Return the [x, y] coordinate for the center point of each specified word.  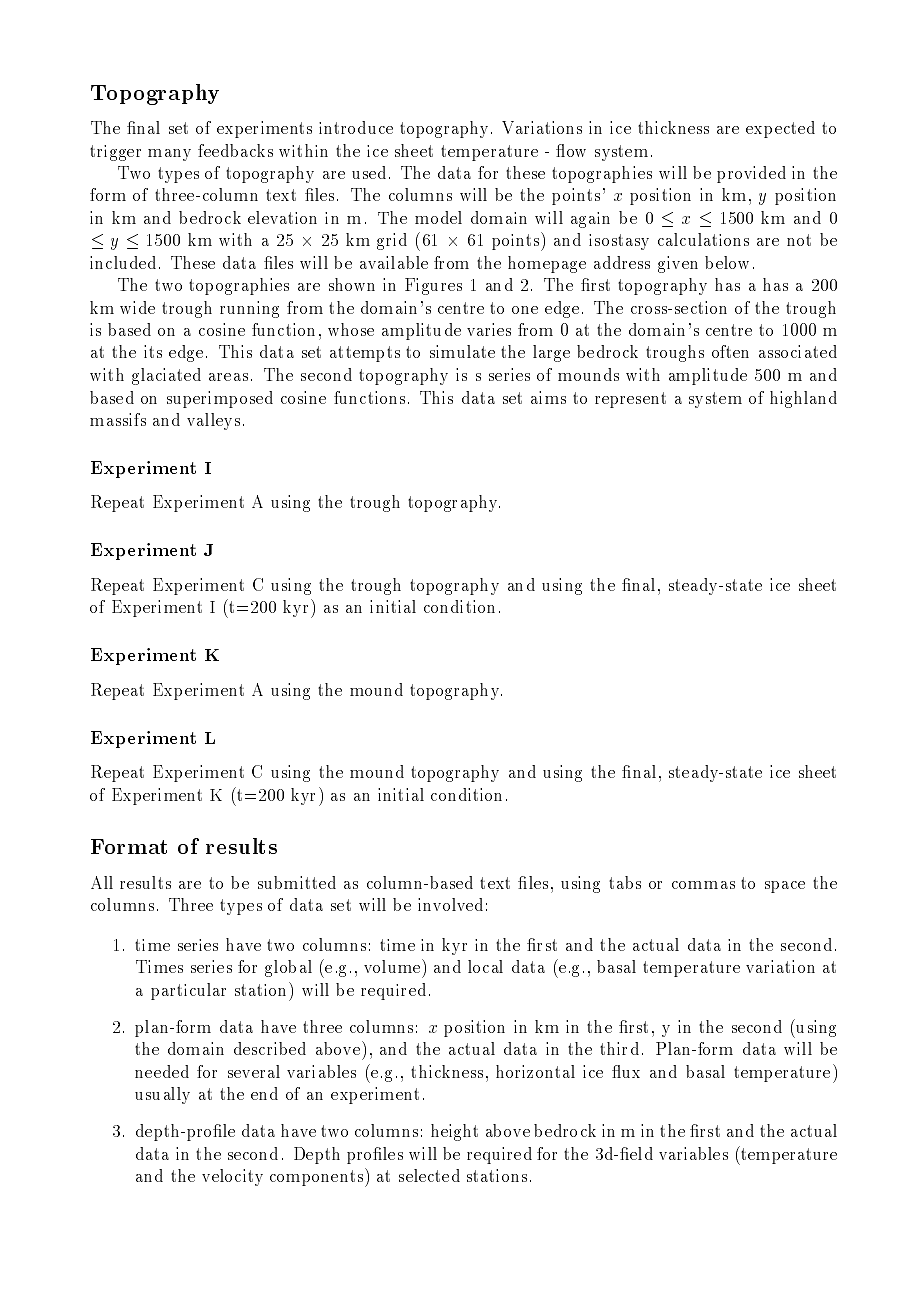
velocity [232, 1177]
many [169, 155]
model [438, 217]
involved [450, 904]
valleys [213, 421]
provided [751, 174]
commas [703, 885]
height [454, 1132]
